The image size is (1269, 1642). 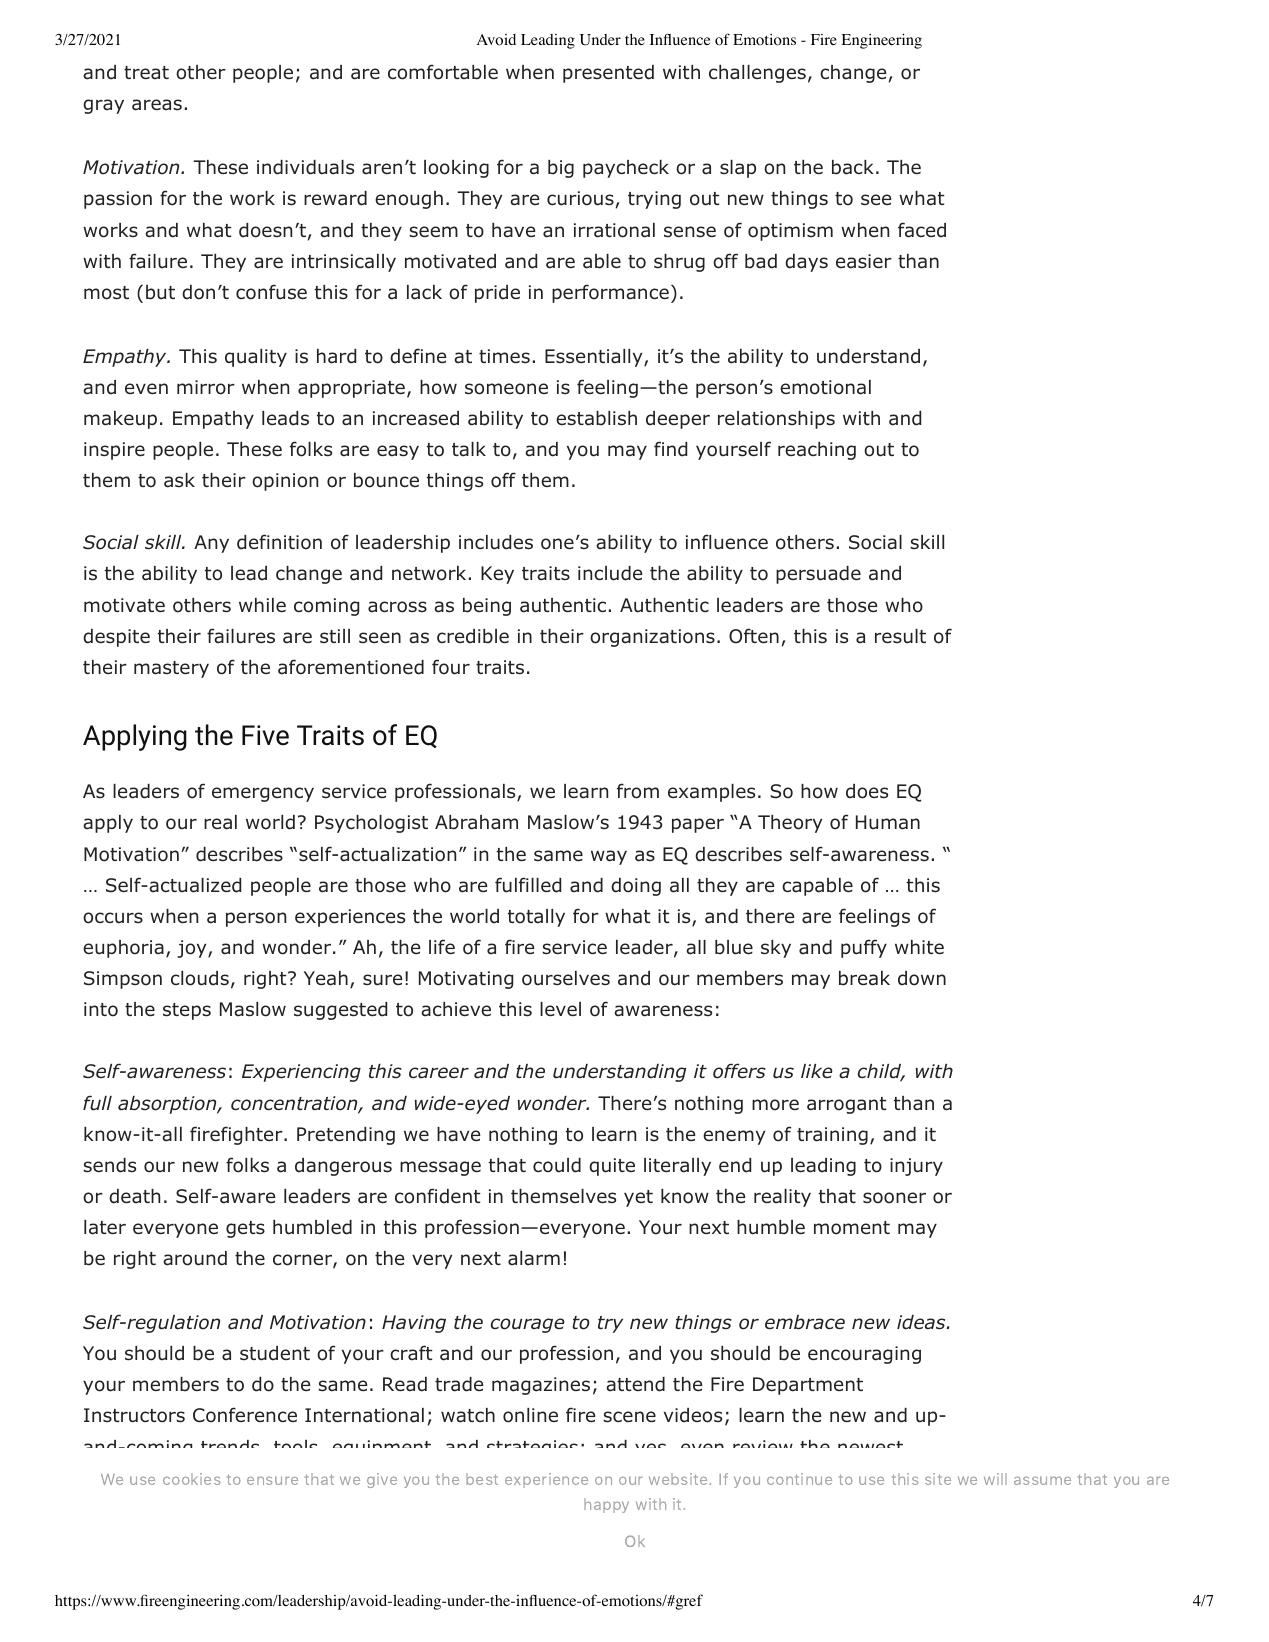 I want to click on from, so click(x=638, y=791).
